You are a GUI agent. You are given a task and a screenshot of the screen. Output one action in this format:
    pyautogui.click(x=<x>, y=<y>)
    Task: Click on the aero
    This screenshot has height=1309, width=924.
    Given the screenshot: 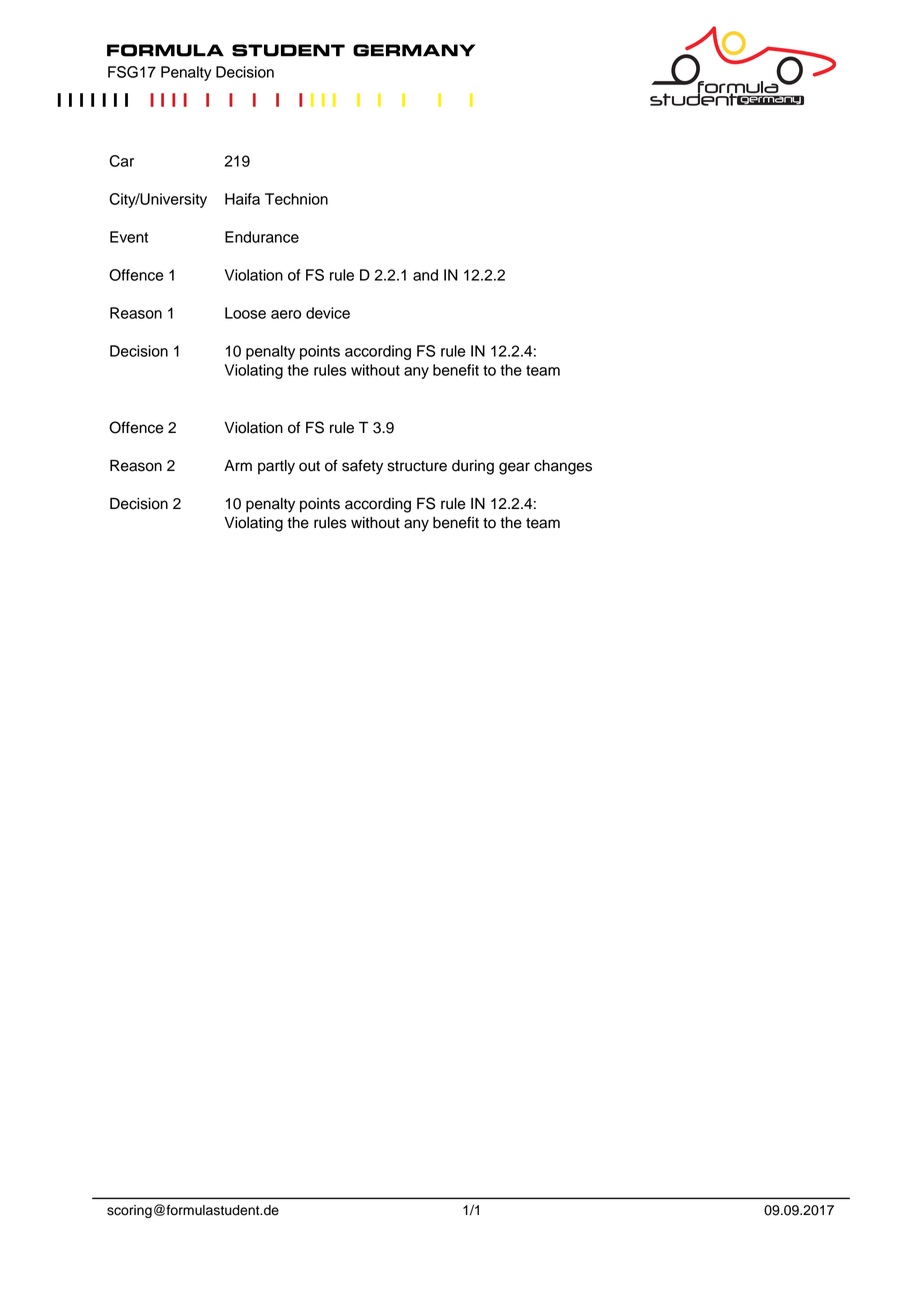 What is the action you would take?
    pyautogui.click(x=286, y=314)
